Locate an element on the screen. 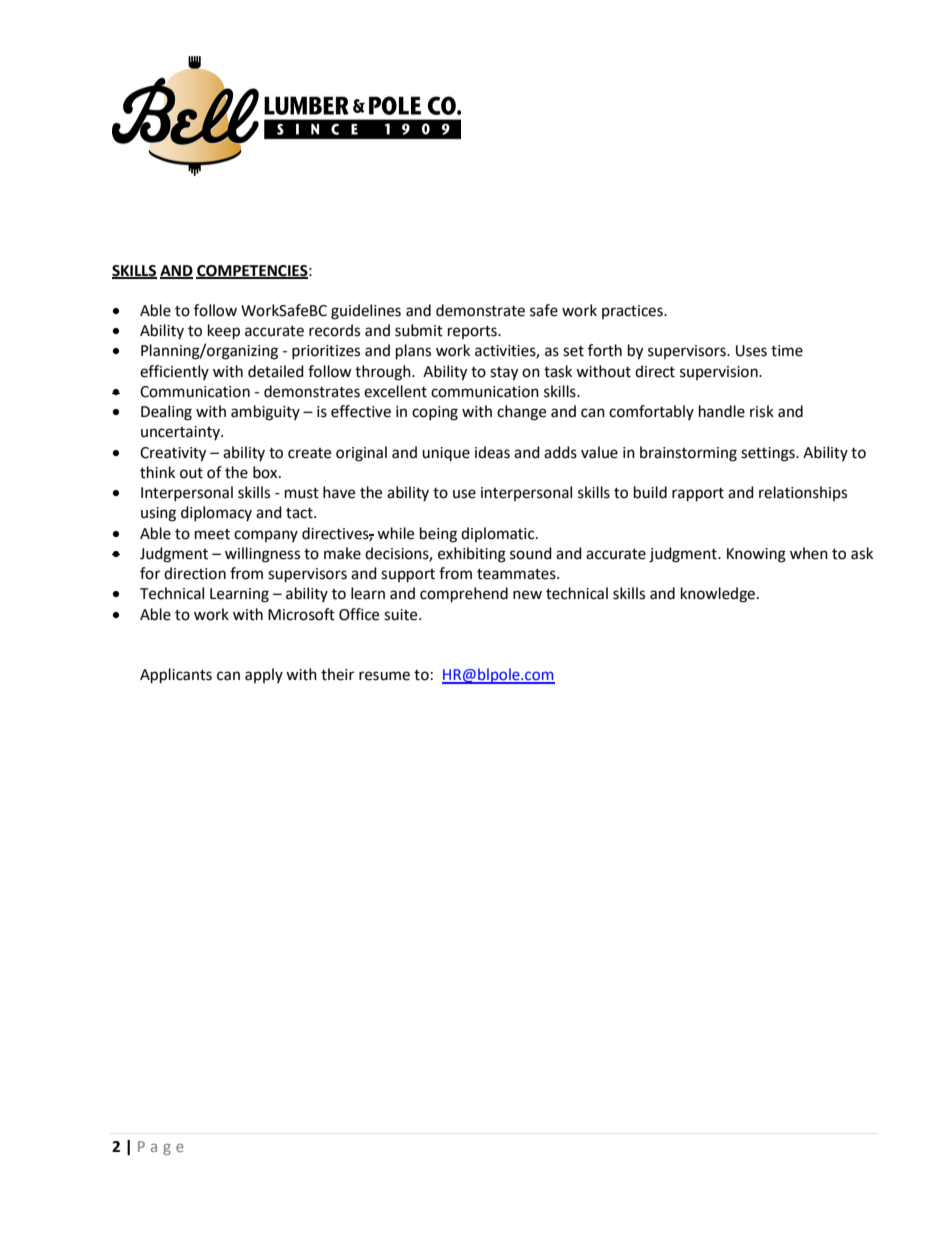 This screenshot has height=1233, width=952. apply is located at coordinates (264, 675).
